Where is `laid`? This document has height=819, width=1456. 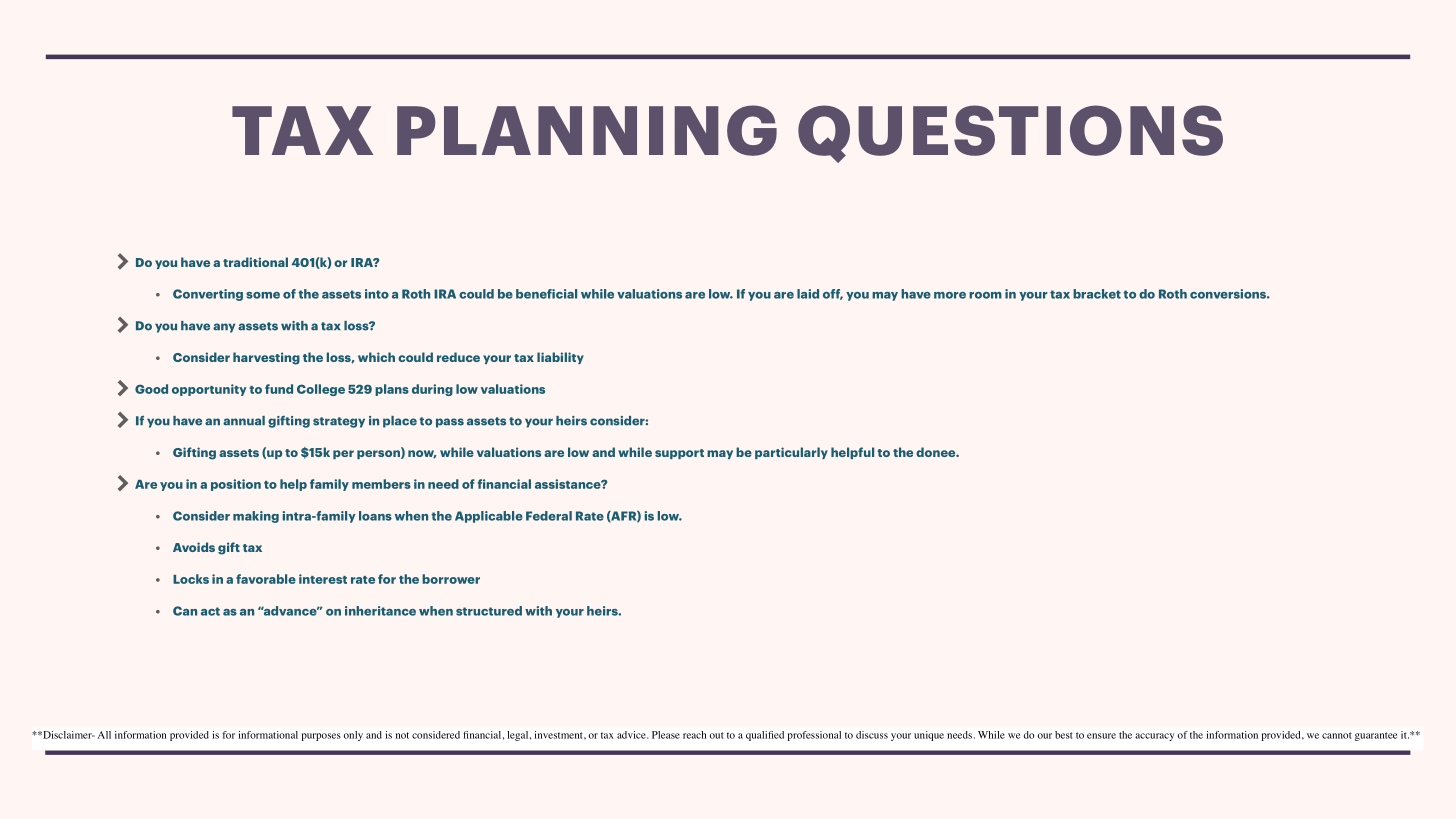
laid is located at coordinates (808, 294).
